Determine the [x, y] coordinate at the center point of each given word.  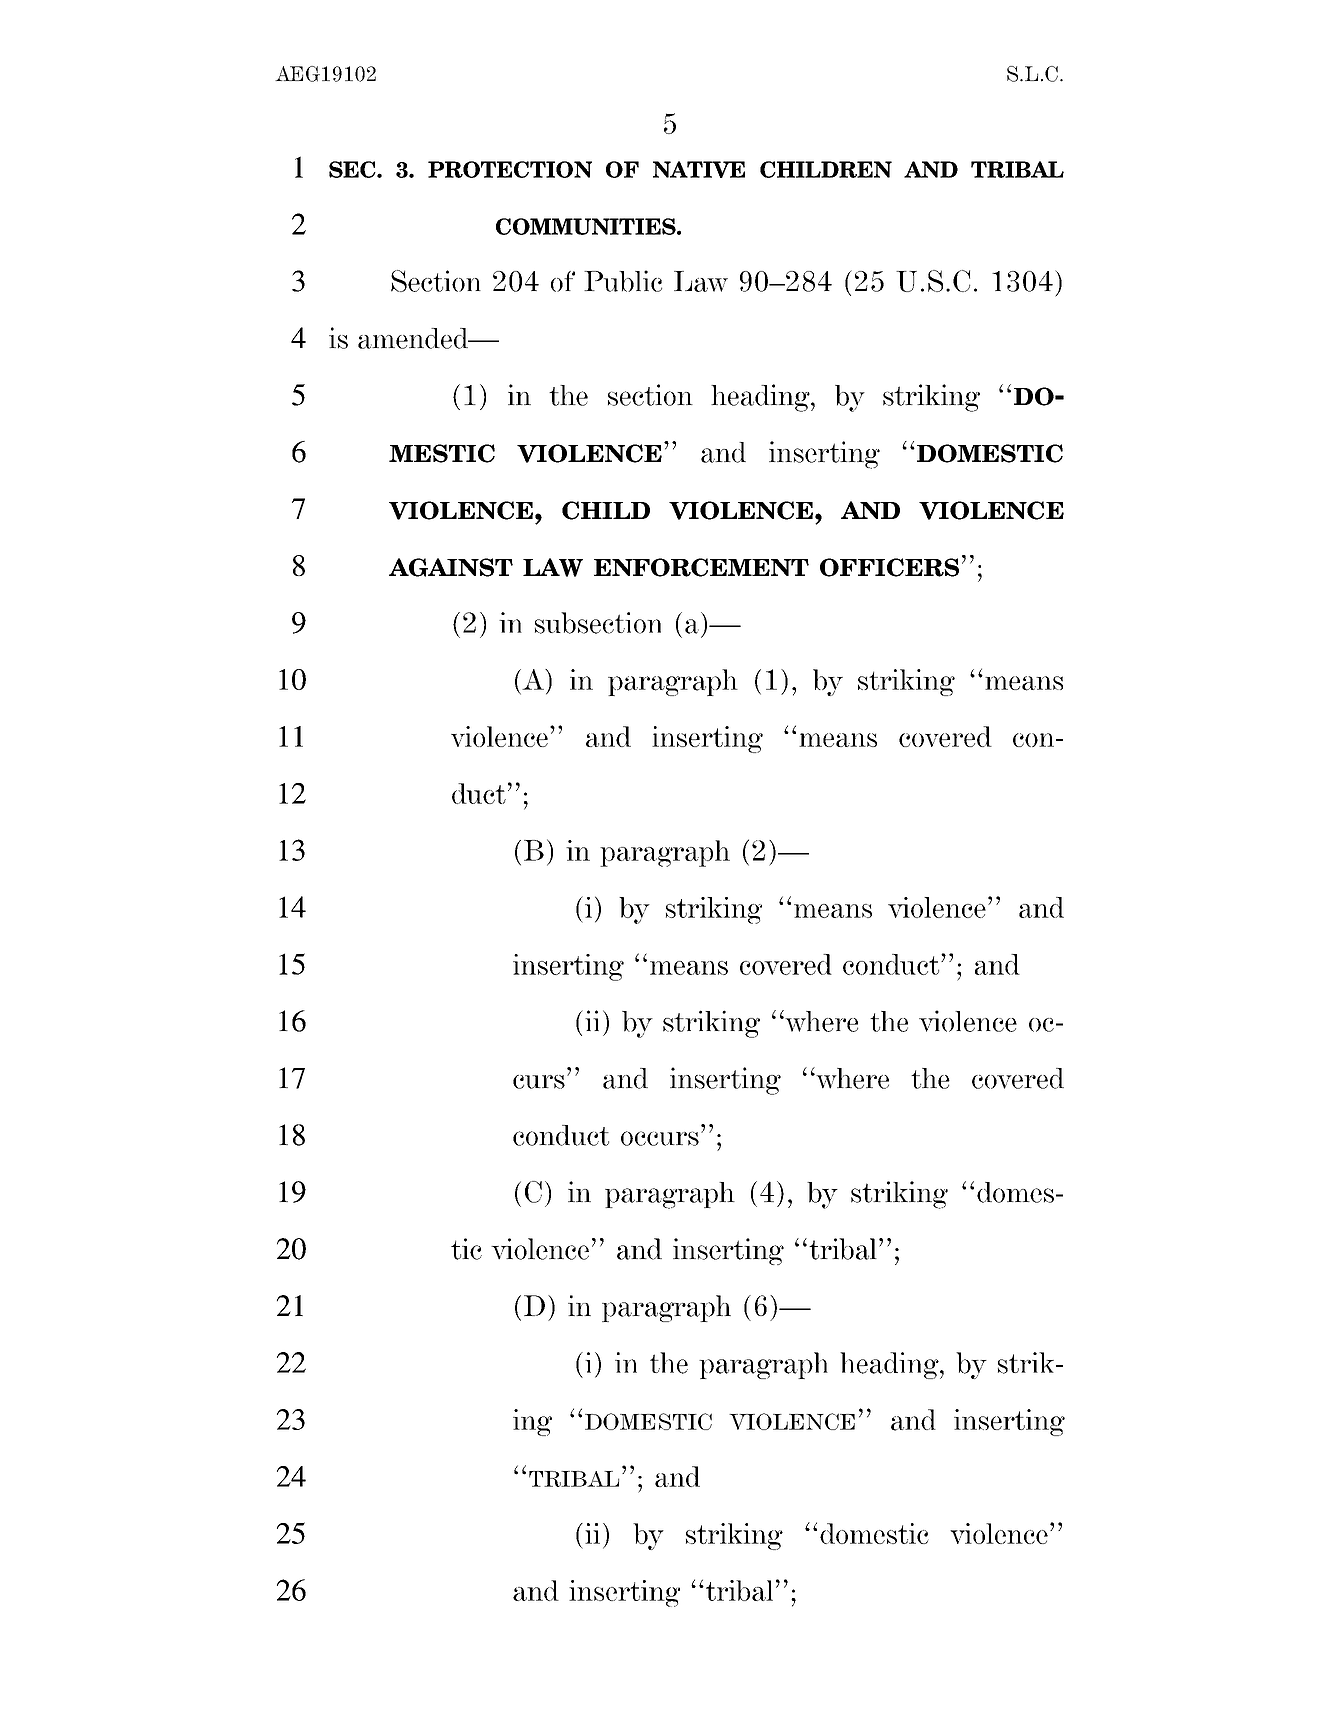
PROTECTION [510, 169]
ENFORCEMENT [701, 567]
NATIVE [699, 169]
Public [623, 281]
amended [414, 338]
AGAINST [451, 567]
